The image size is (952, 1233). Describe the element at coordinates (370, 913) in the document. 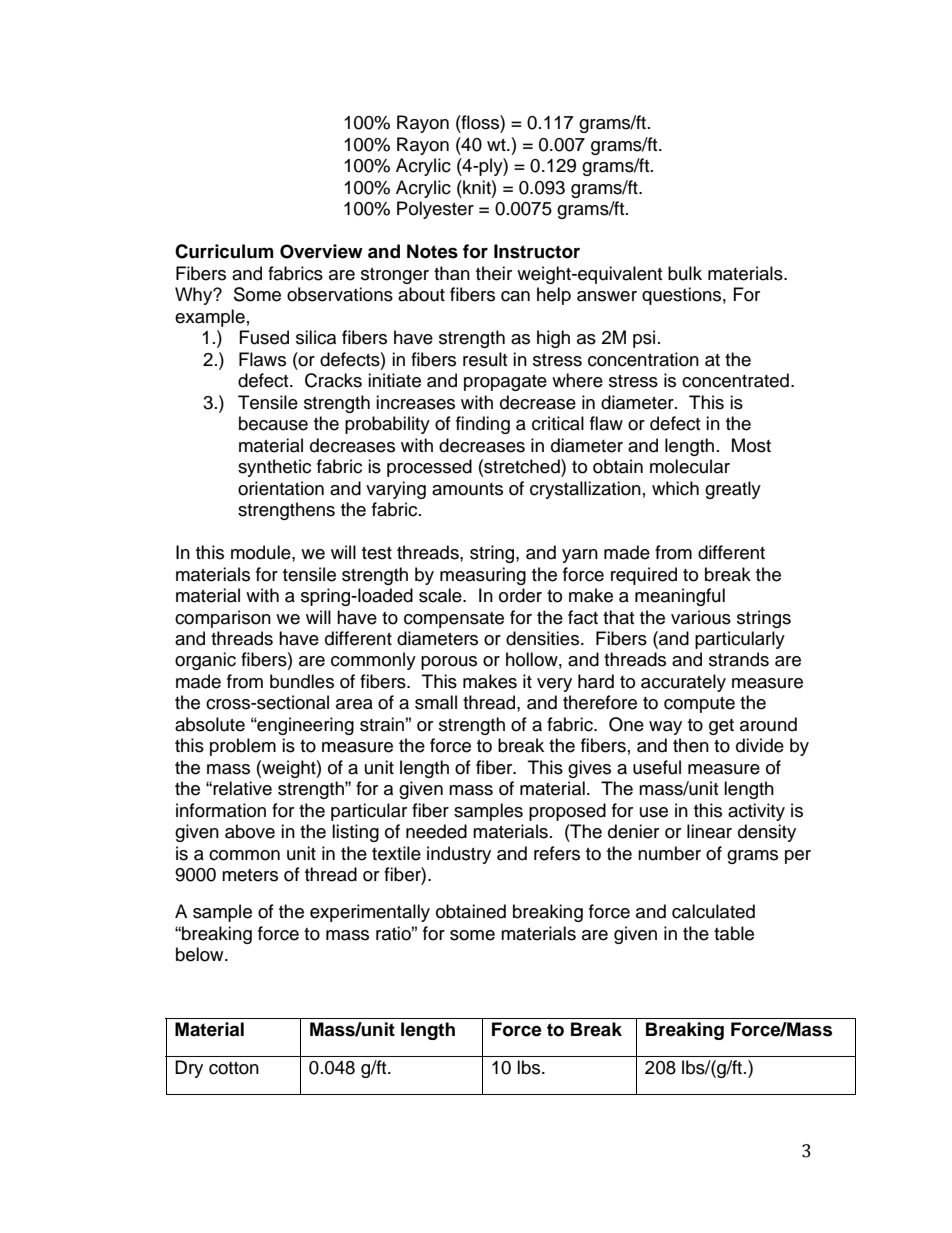

I see `experimentally` at that location.
